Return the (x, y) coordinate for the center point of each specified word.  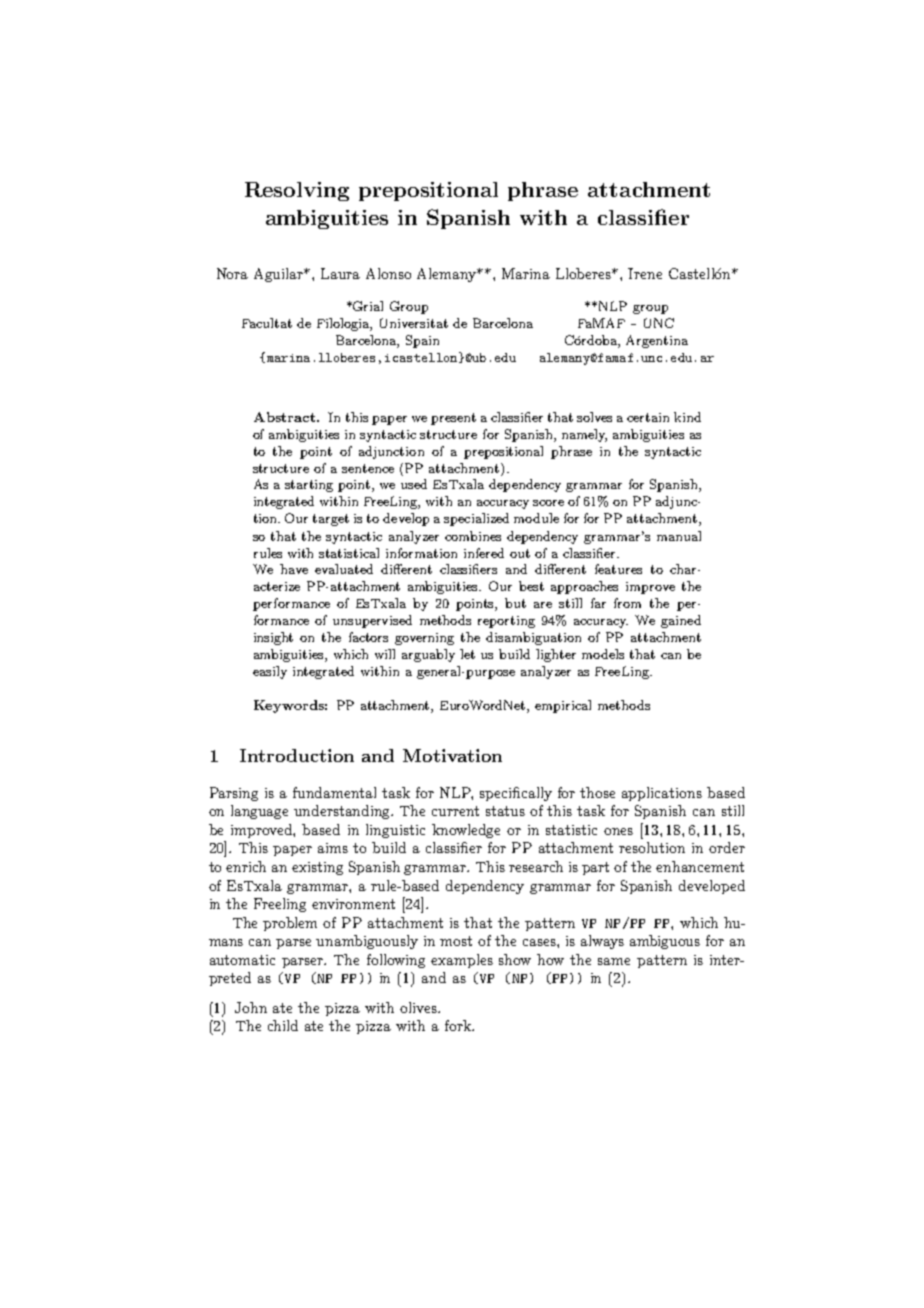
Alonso (388, 273)
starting (309, 486)
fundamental (334, 792)
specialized (476, 519)
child (283, 1025)
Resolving (297, 191)
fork (459, 1025)
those (597, 792)
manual (679, 536)
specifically (516, 794)
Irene (645, 273)
